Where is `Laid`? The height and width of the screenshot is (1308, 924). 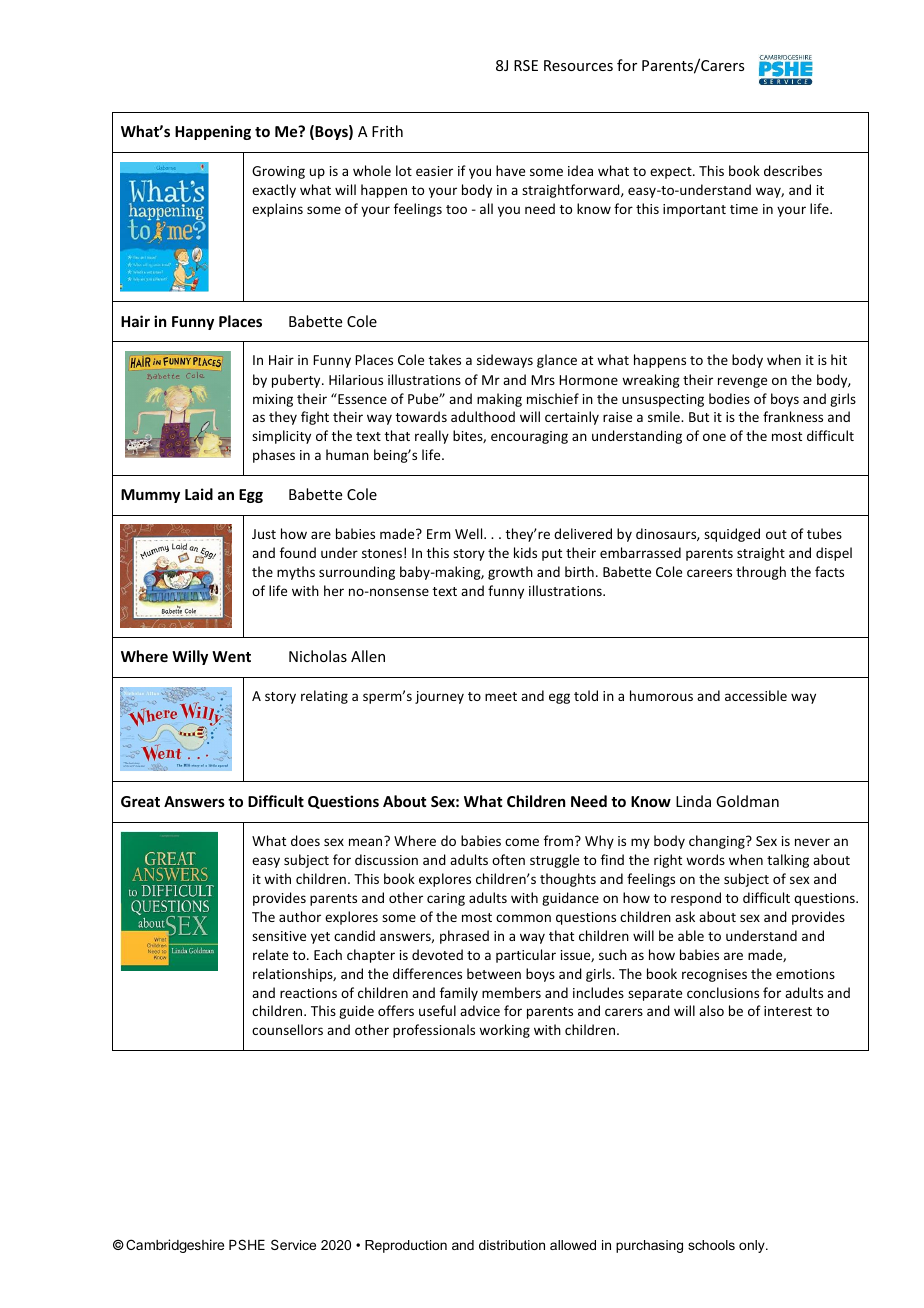
Laid is located at coordinates (199, 494).
